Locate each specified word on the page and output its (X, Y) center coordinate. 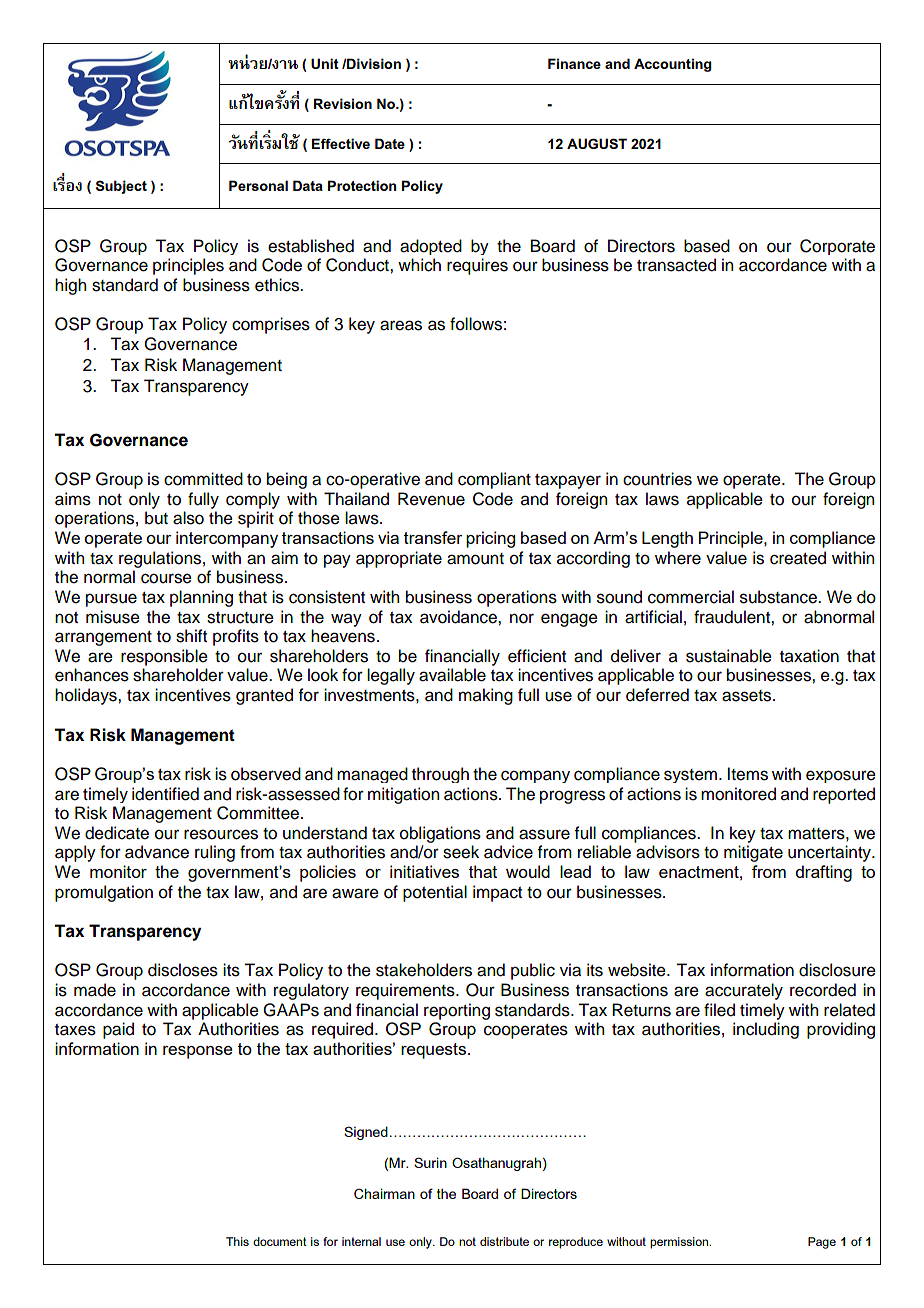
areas (401, 325)
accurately (744, 991)
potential (435, 893)
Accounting (673, 65)
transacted (676, 265)
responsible (164, 657)
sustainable (729, 656)
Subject (121, 187)
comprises (271, 325)
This (237, 1241)
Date (390, 143)
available (452, 675)
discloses (183, 970)
